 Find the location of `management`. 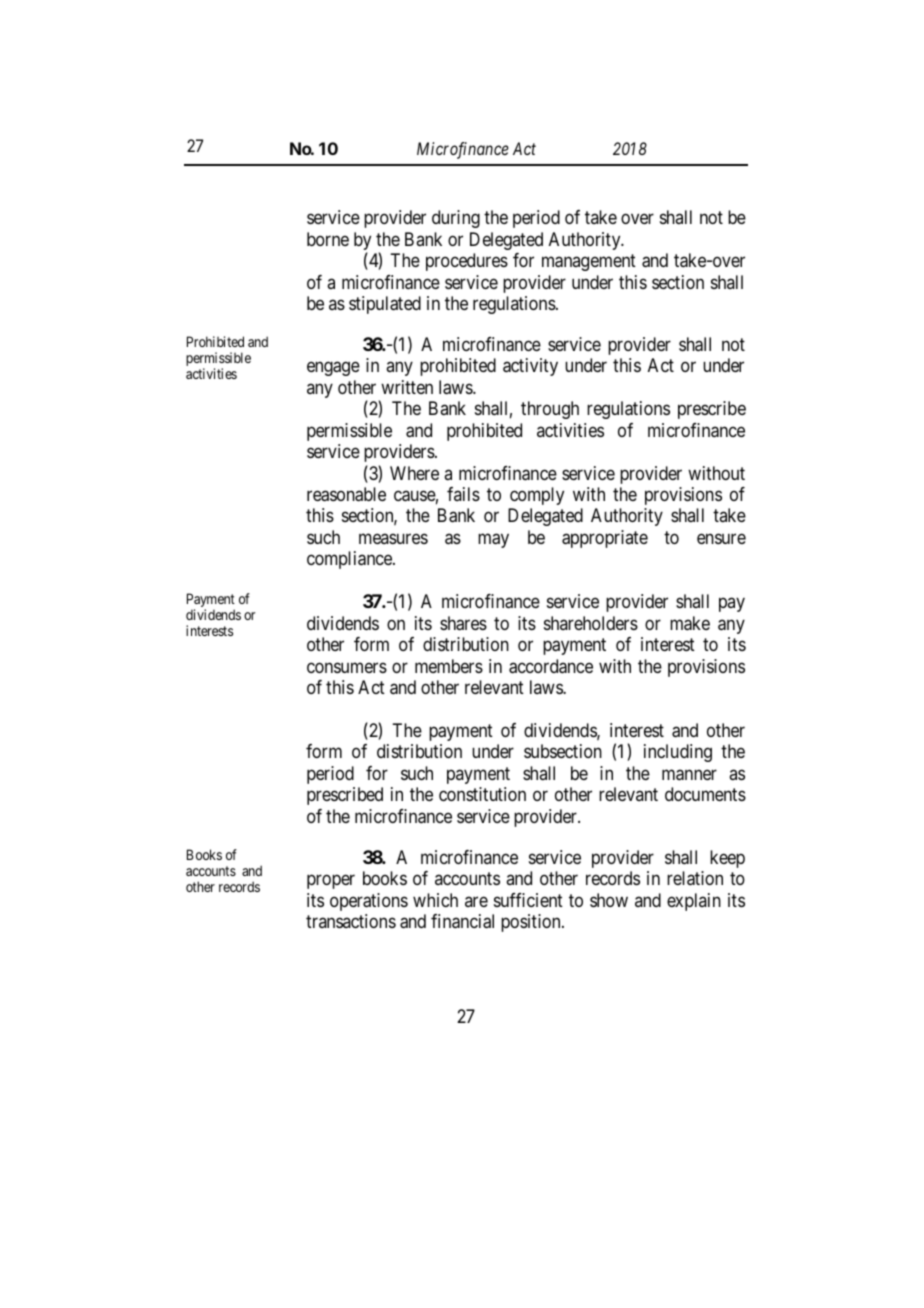

management is located at coordinates (589, 262).
